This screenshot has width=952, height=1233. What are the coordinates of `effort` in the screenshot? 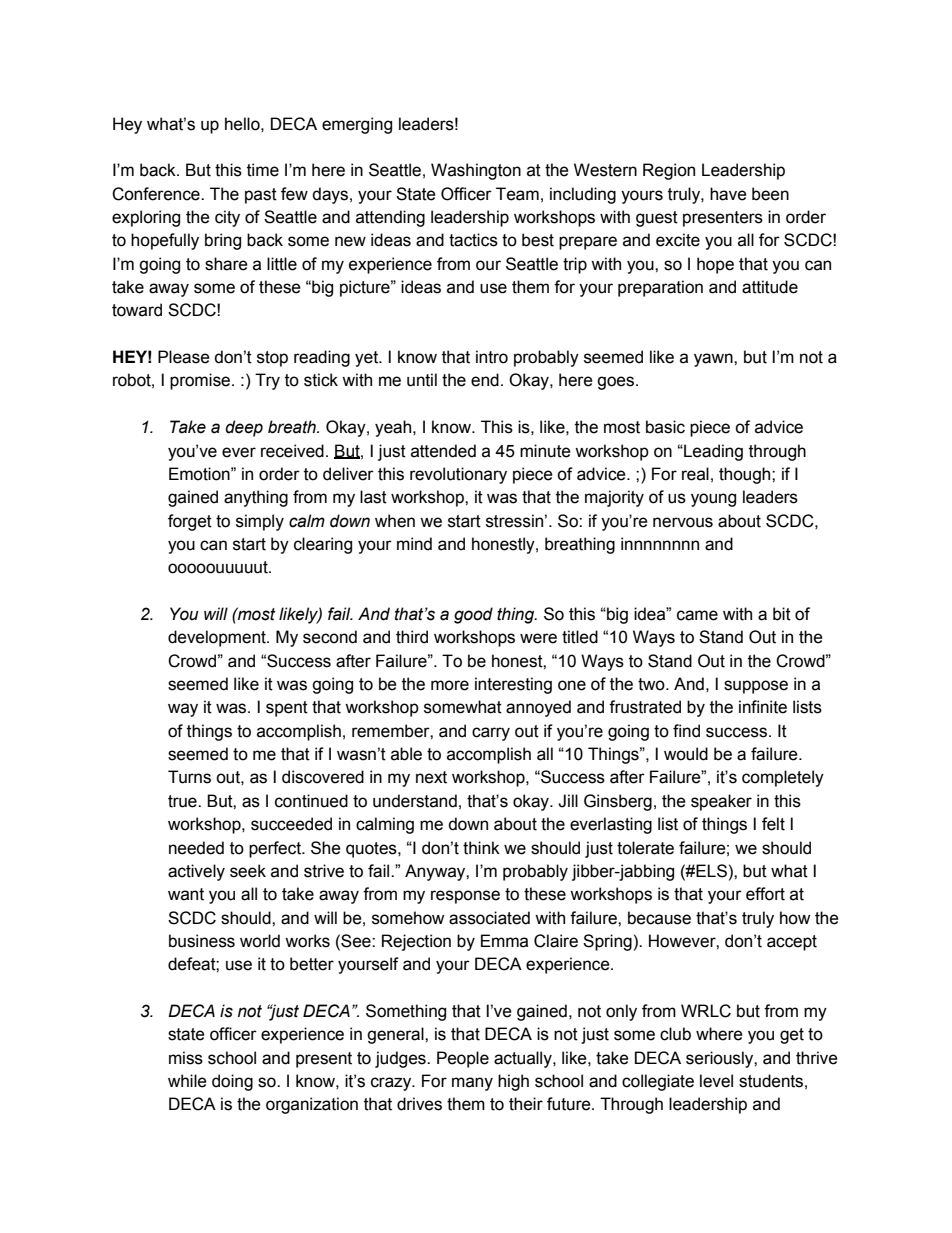 It's located at (765, 894).
